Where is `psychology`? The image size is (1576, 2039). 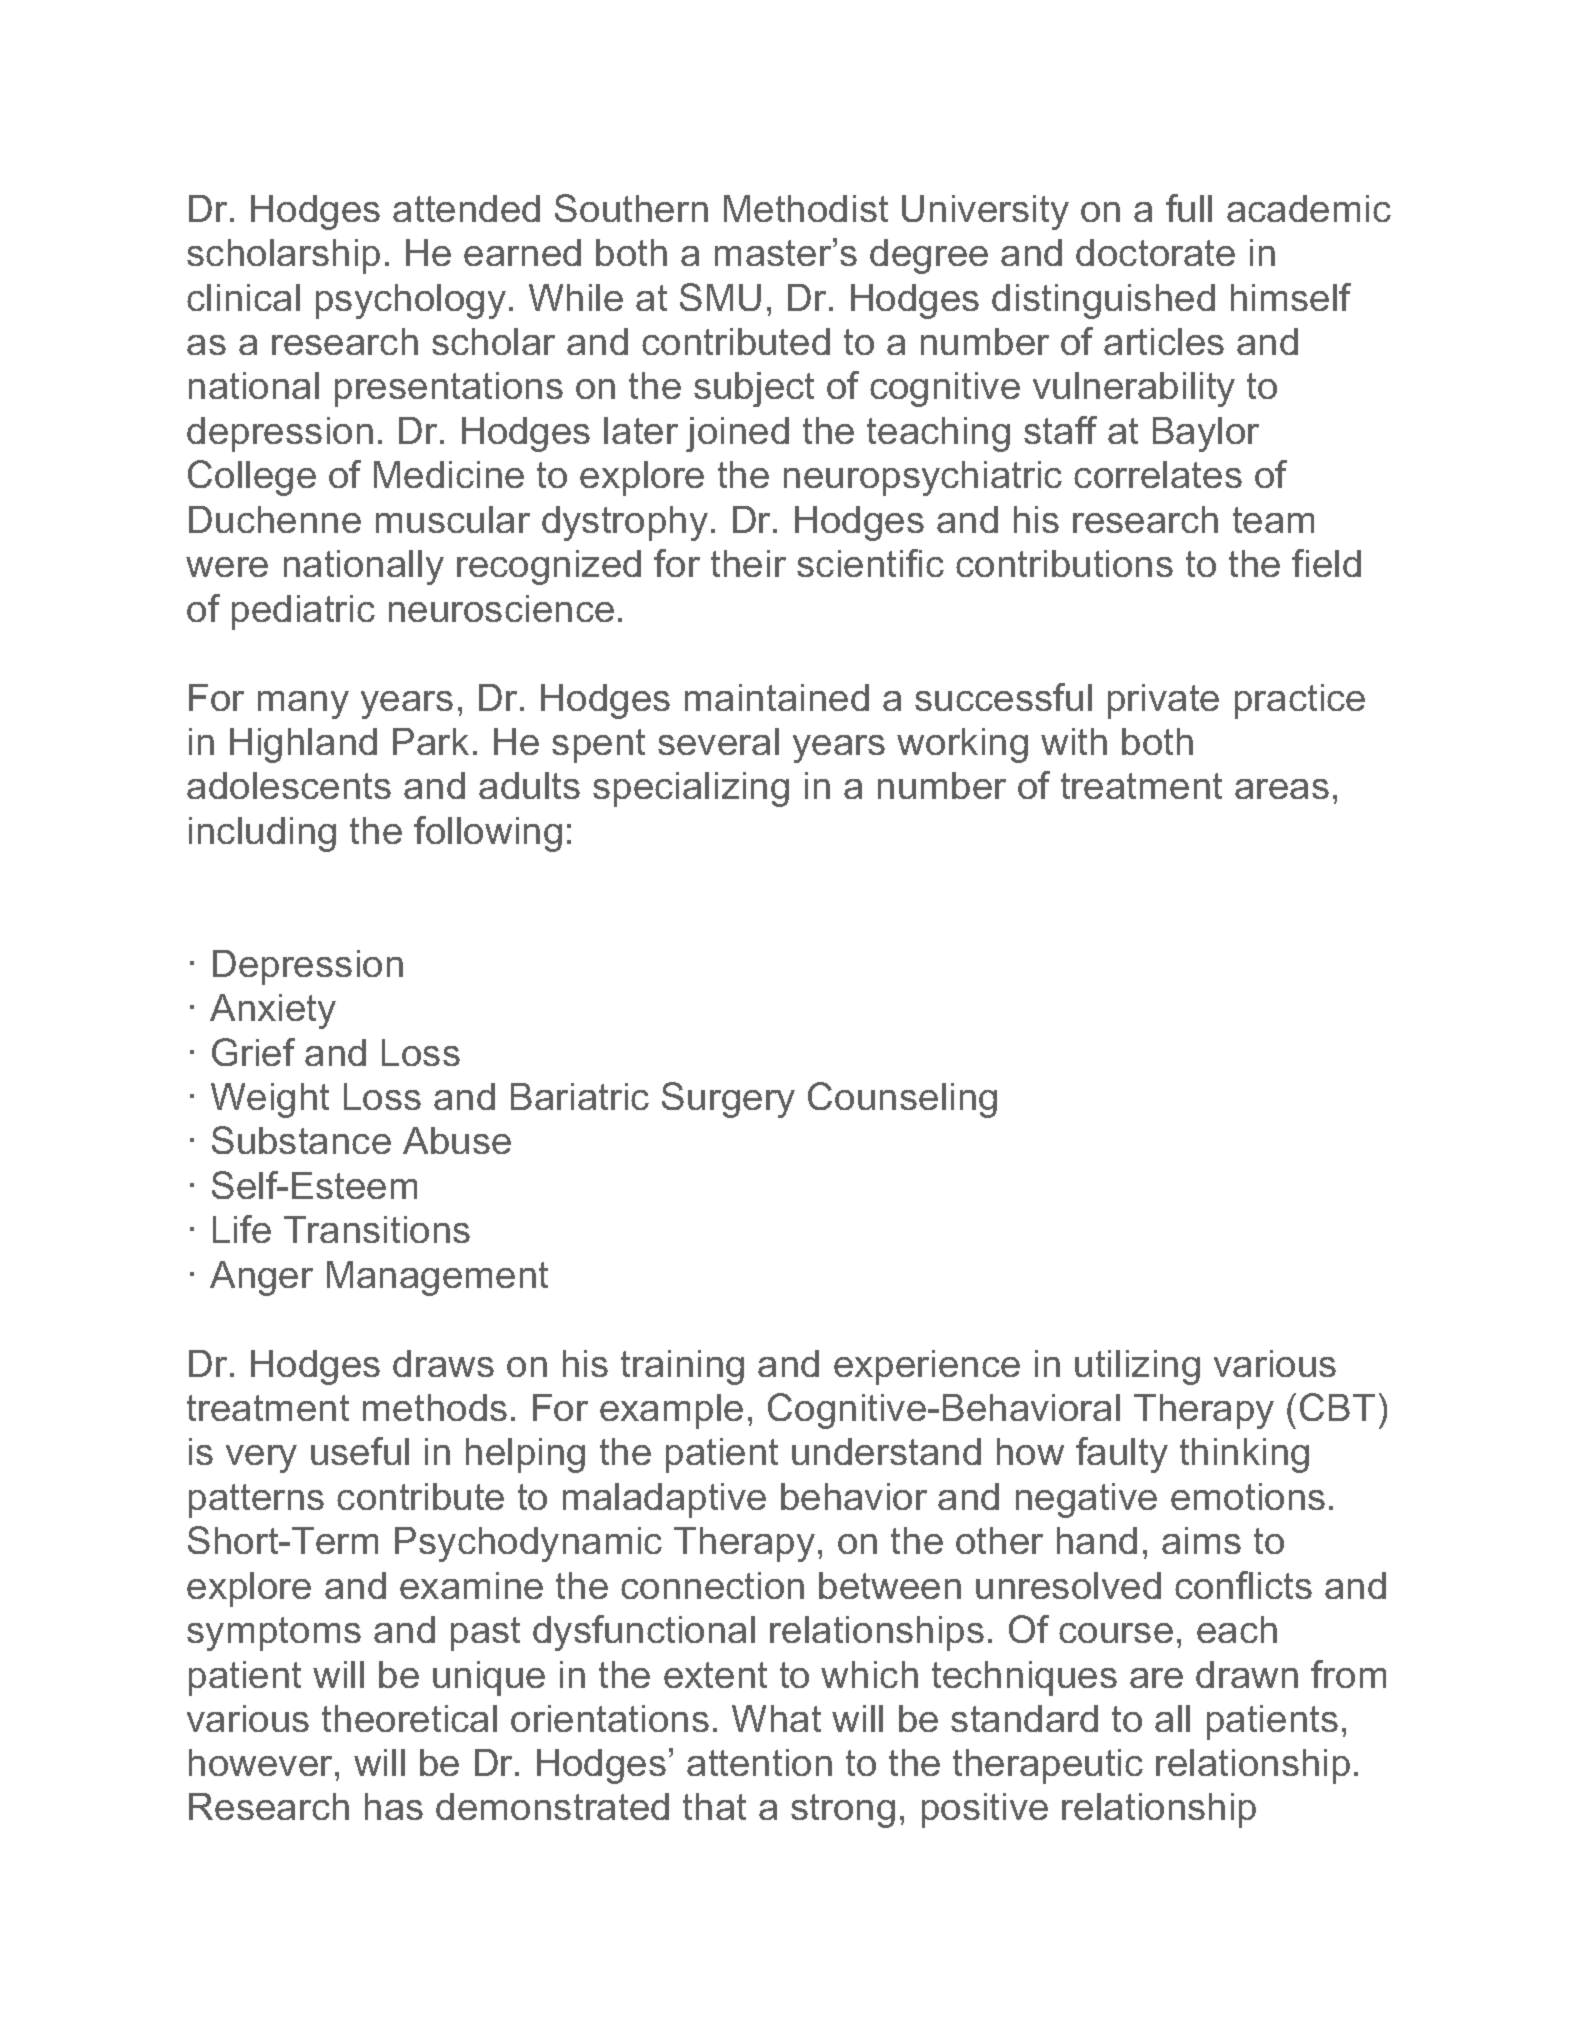 psychology is located at coordinates (411, 301).
